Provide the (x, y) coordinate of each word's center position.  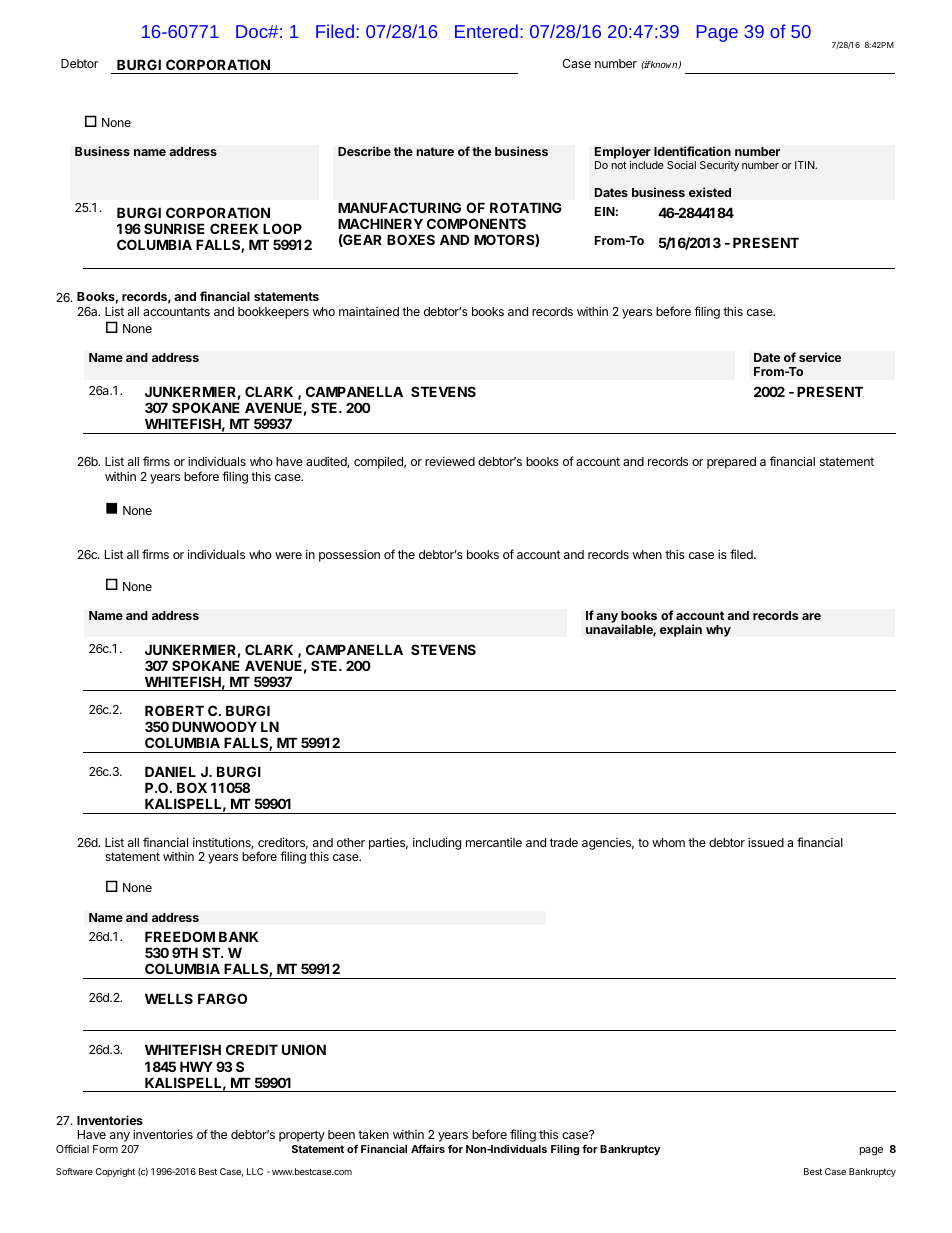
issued (766, 842)
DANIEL (170, 771)
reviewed (450, 461)
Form (105, 1149)
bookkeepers (273, 313)
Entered (486, 31)
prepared (731, 463)
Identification (692, 151)
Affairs (428, 1148)
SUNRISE (174, 228)
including (437, 843)
